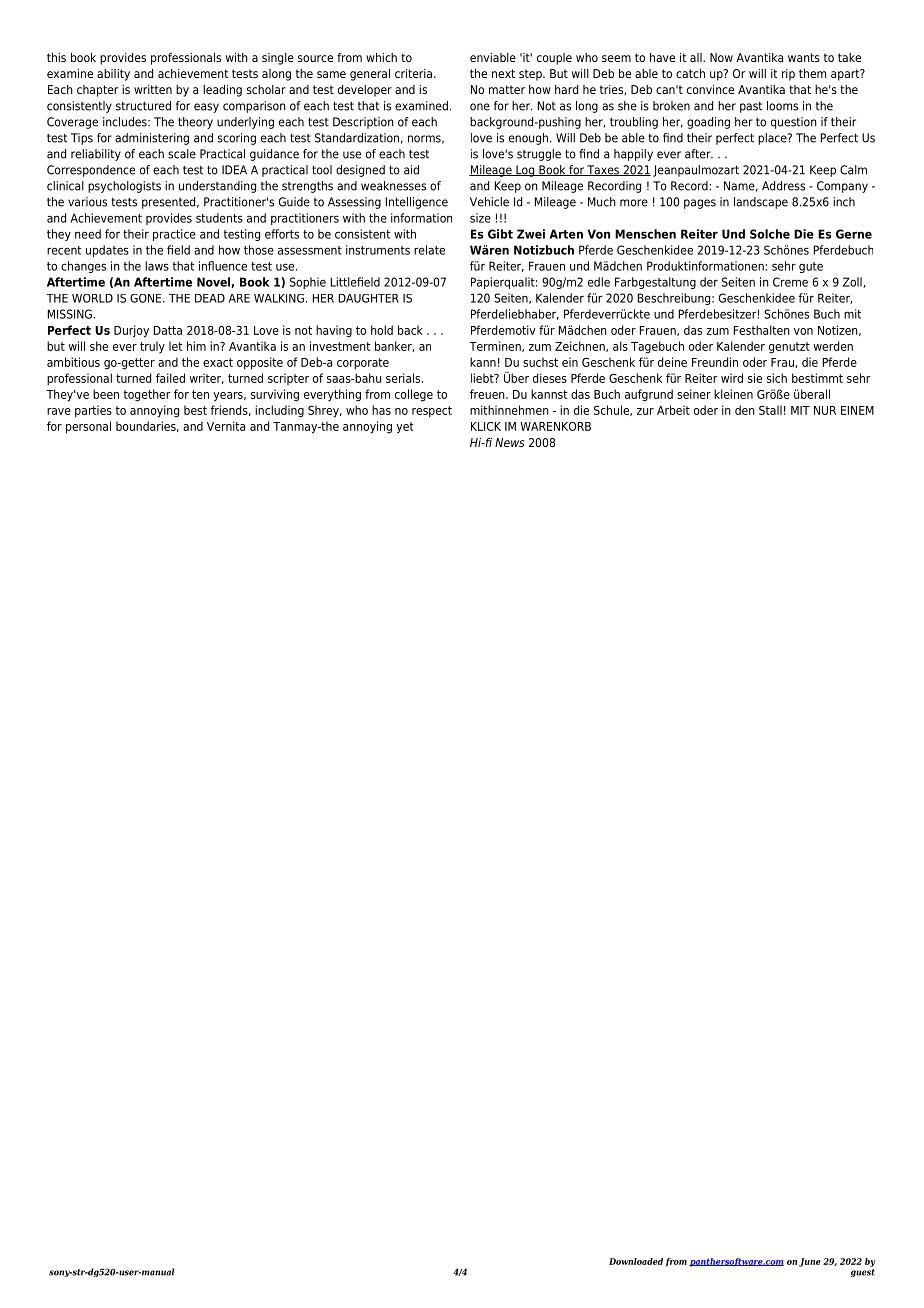 The height and width of the image is (1308, 924). Describe the element at coordinates (382, 330) in the image. I see `hold` at that location.
